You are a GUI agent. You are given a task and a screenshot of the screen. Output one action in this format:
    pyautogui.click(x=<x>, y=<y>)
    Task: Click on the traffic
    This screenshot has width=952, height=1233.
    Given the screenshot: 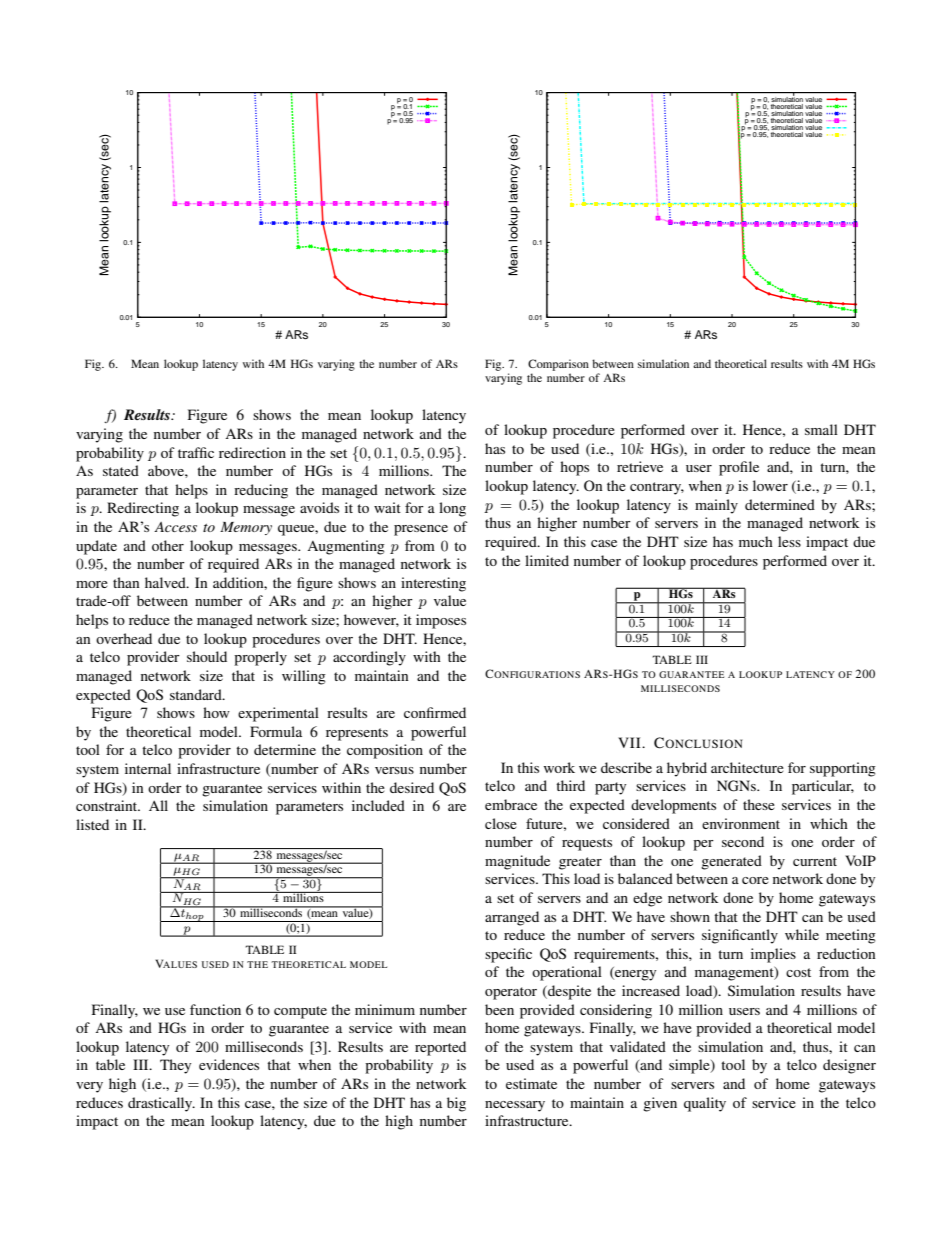 What is the action you would take?
    pyautogui.click(x=196, y=452)
